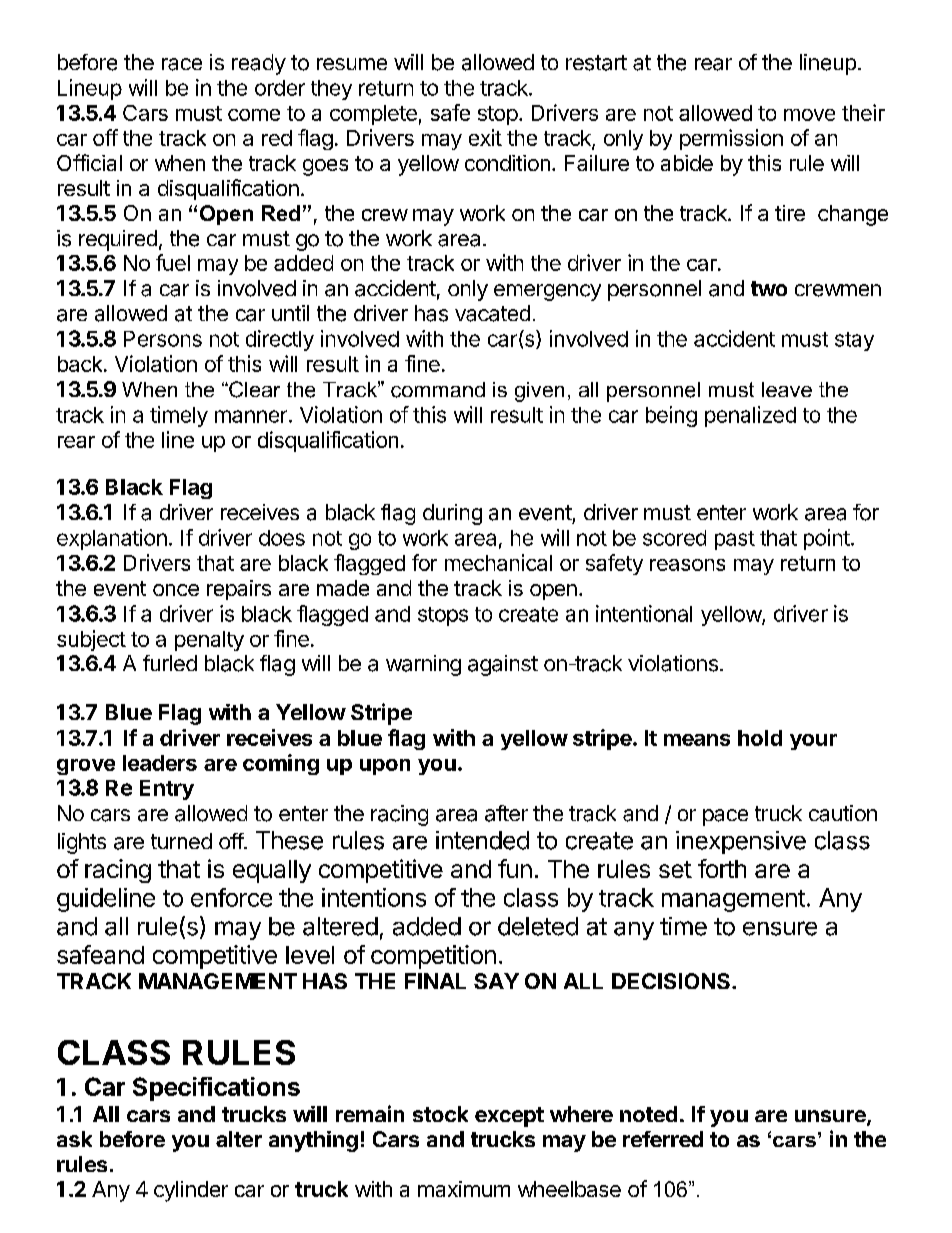 The image size is (952, 1233). Describe the element at coordinates (809, 115) in the screenshot. I see `move` at that location.
